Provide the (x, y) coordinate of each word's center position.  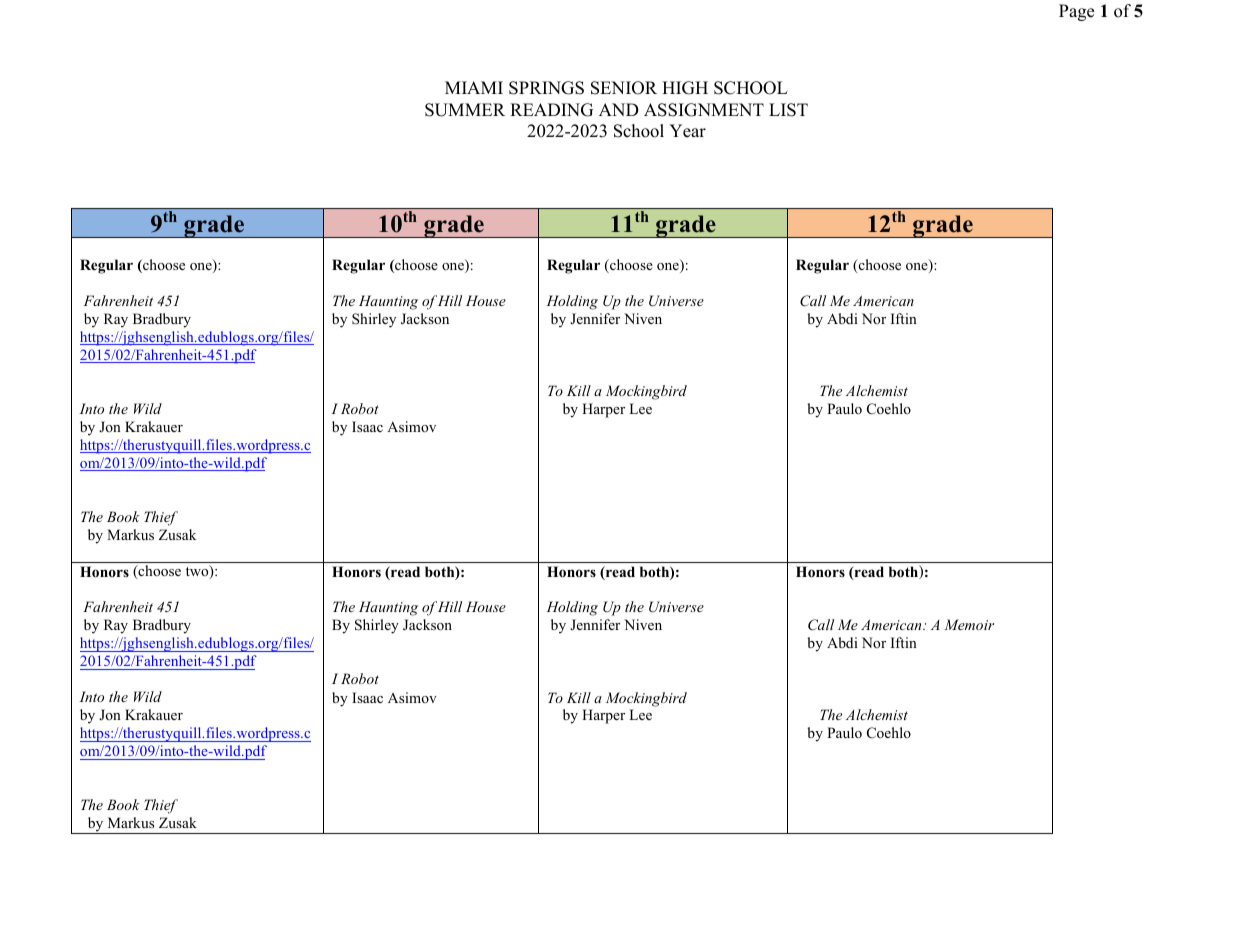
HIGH (685, 88)
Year (687, 131)
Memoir (969, 624)
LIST (788, 110)
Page (1076, 12)
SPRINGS (546, 88)
